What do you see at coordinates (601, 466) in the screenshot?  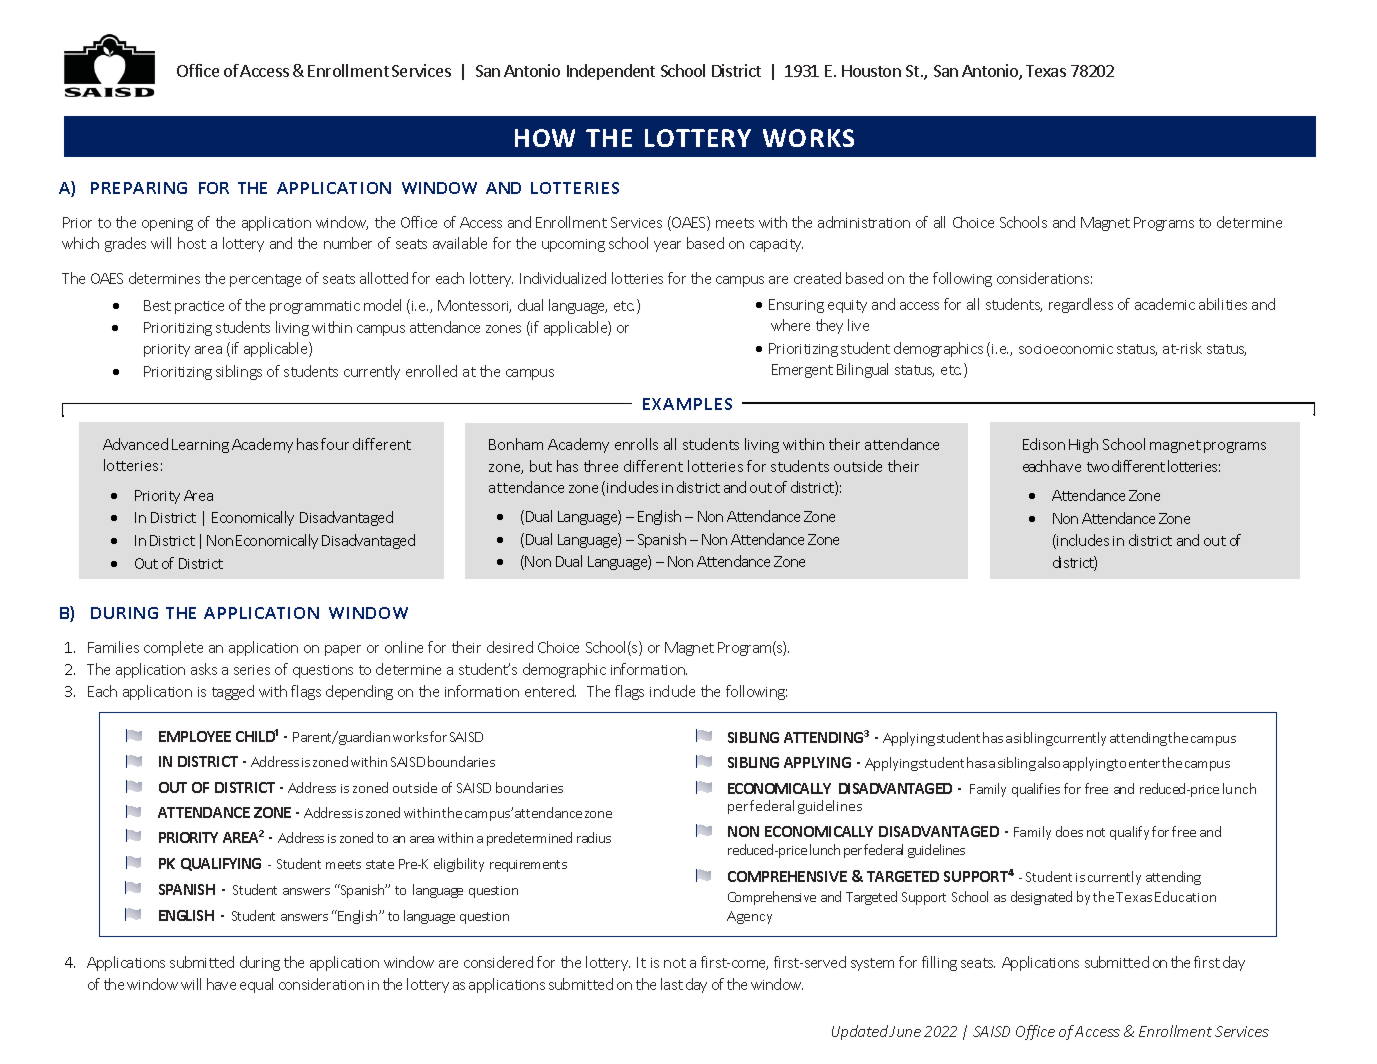 I see `three` at bounding box center [601, 466].
